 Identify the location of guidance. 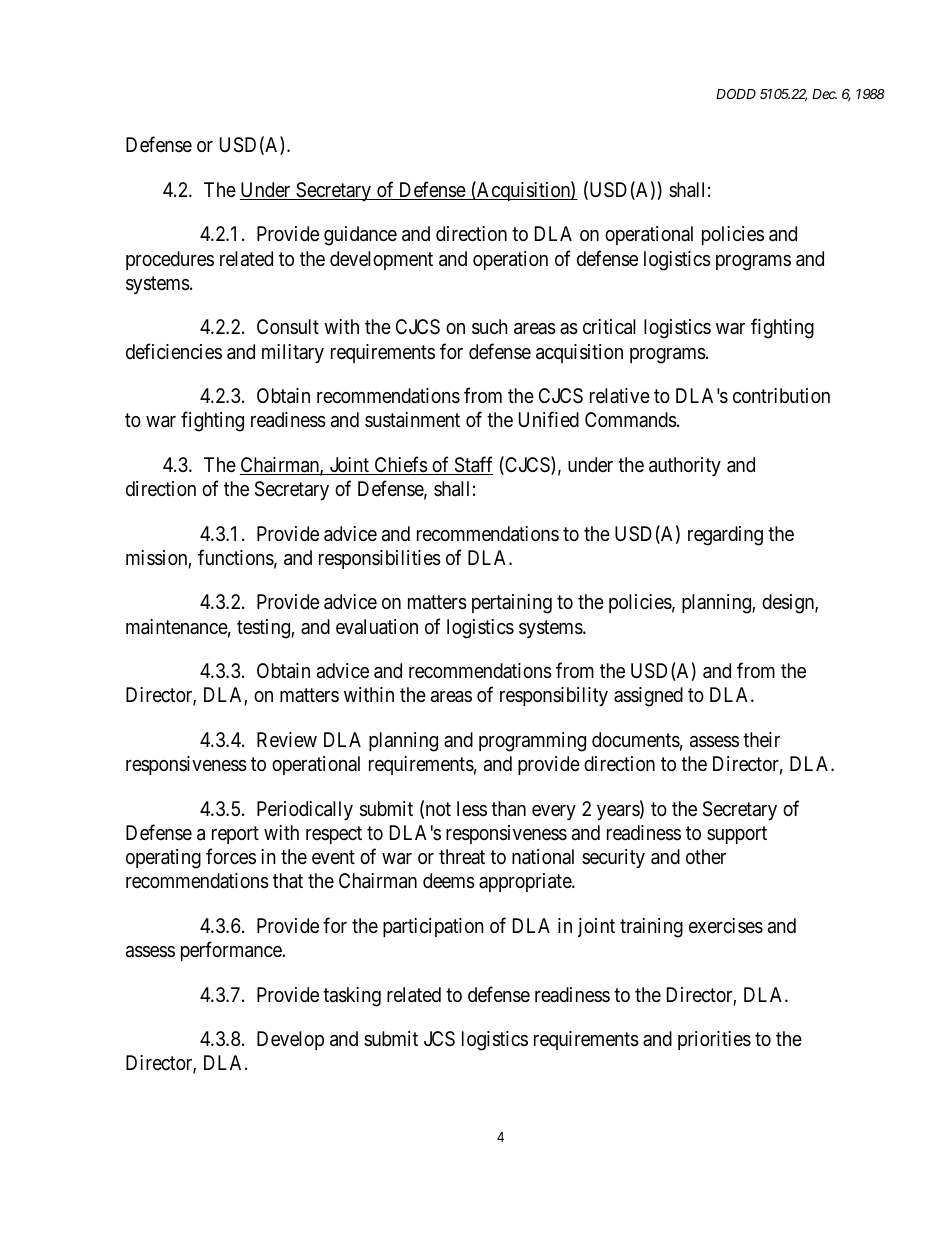
(360, 236).
